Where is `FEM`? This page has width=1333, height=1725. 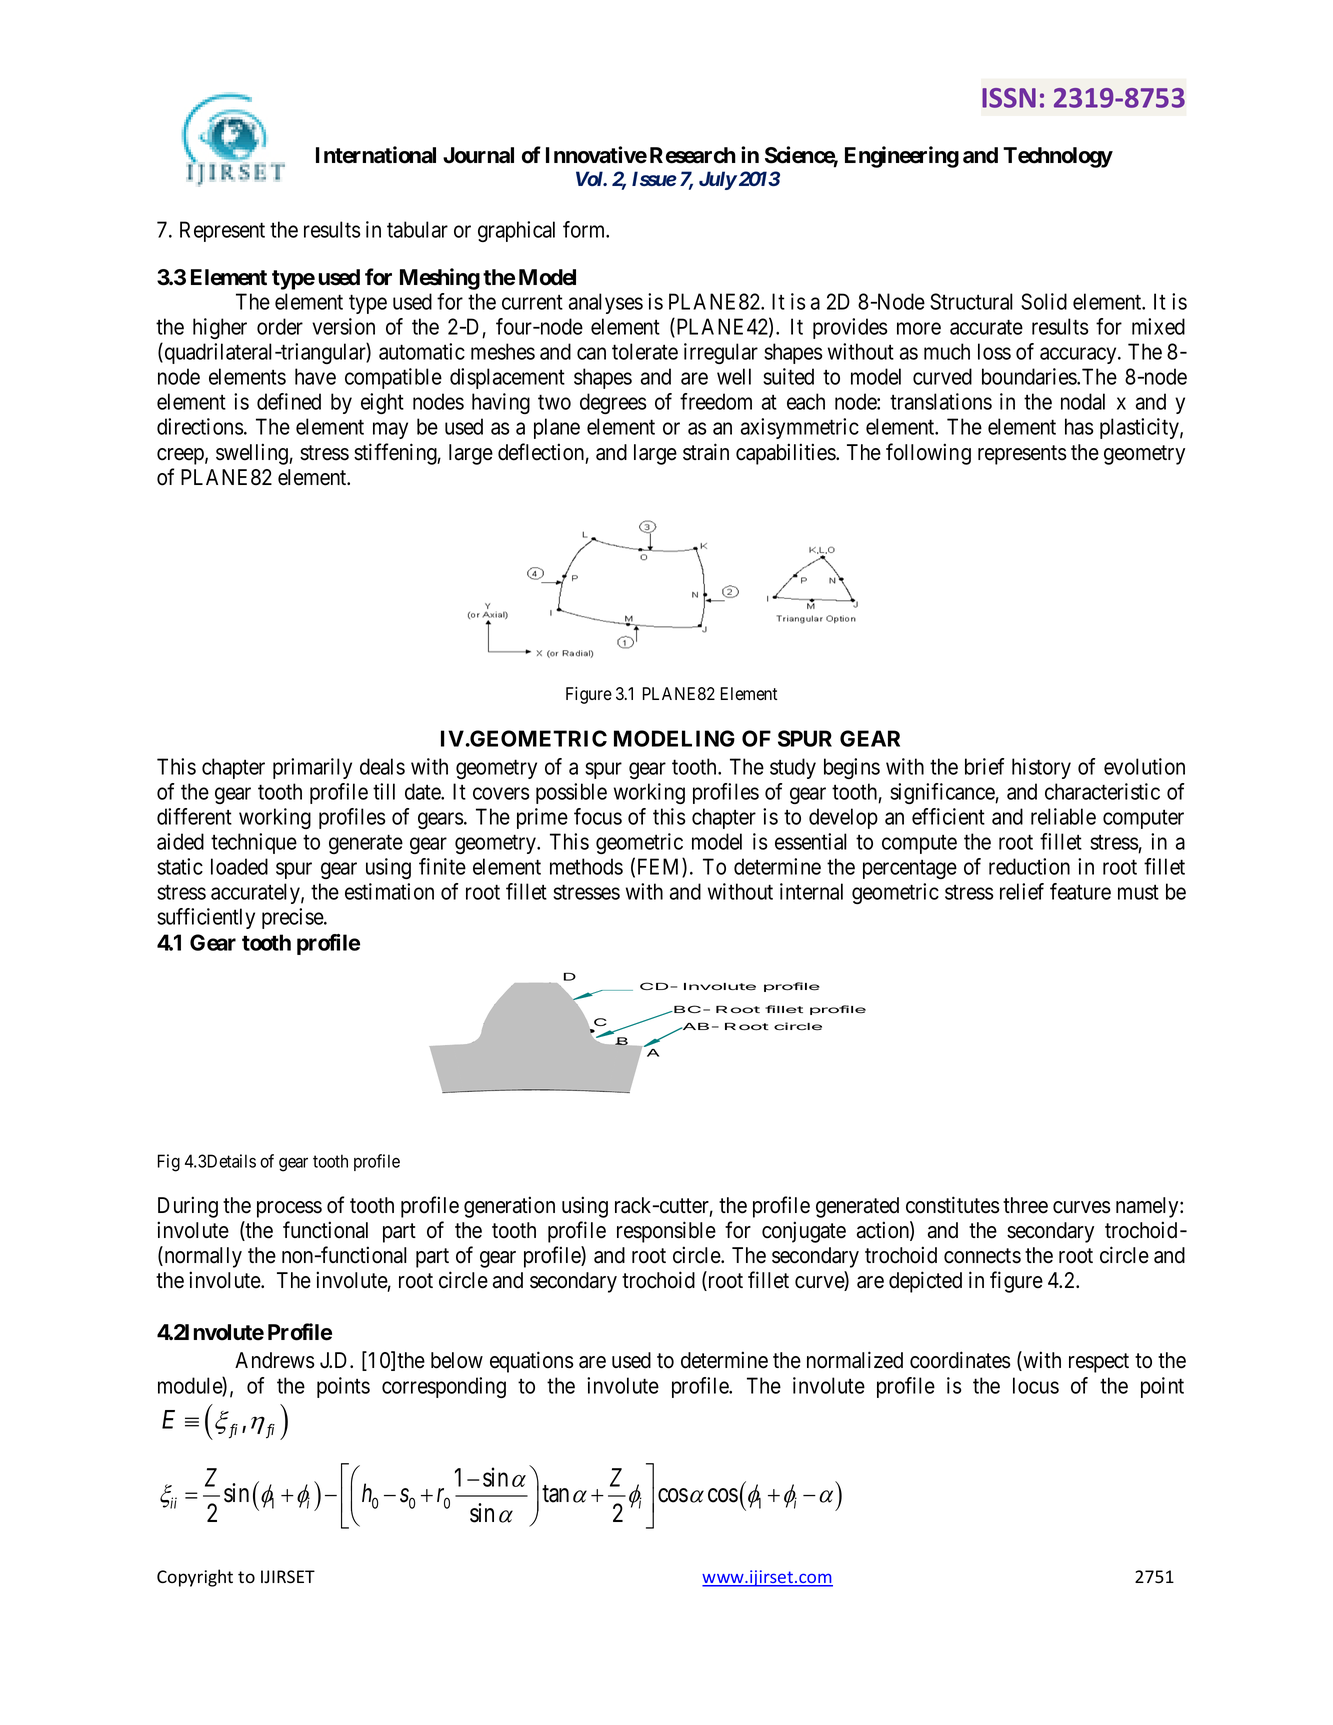 FEM is located at coordinates (660, 867).
